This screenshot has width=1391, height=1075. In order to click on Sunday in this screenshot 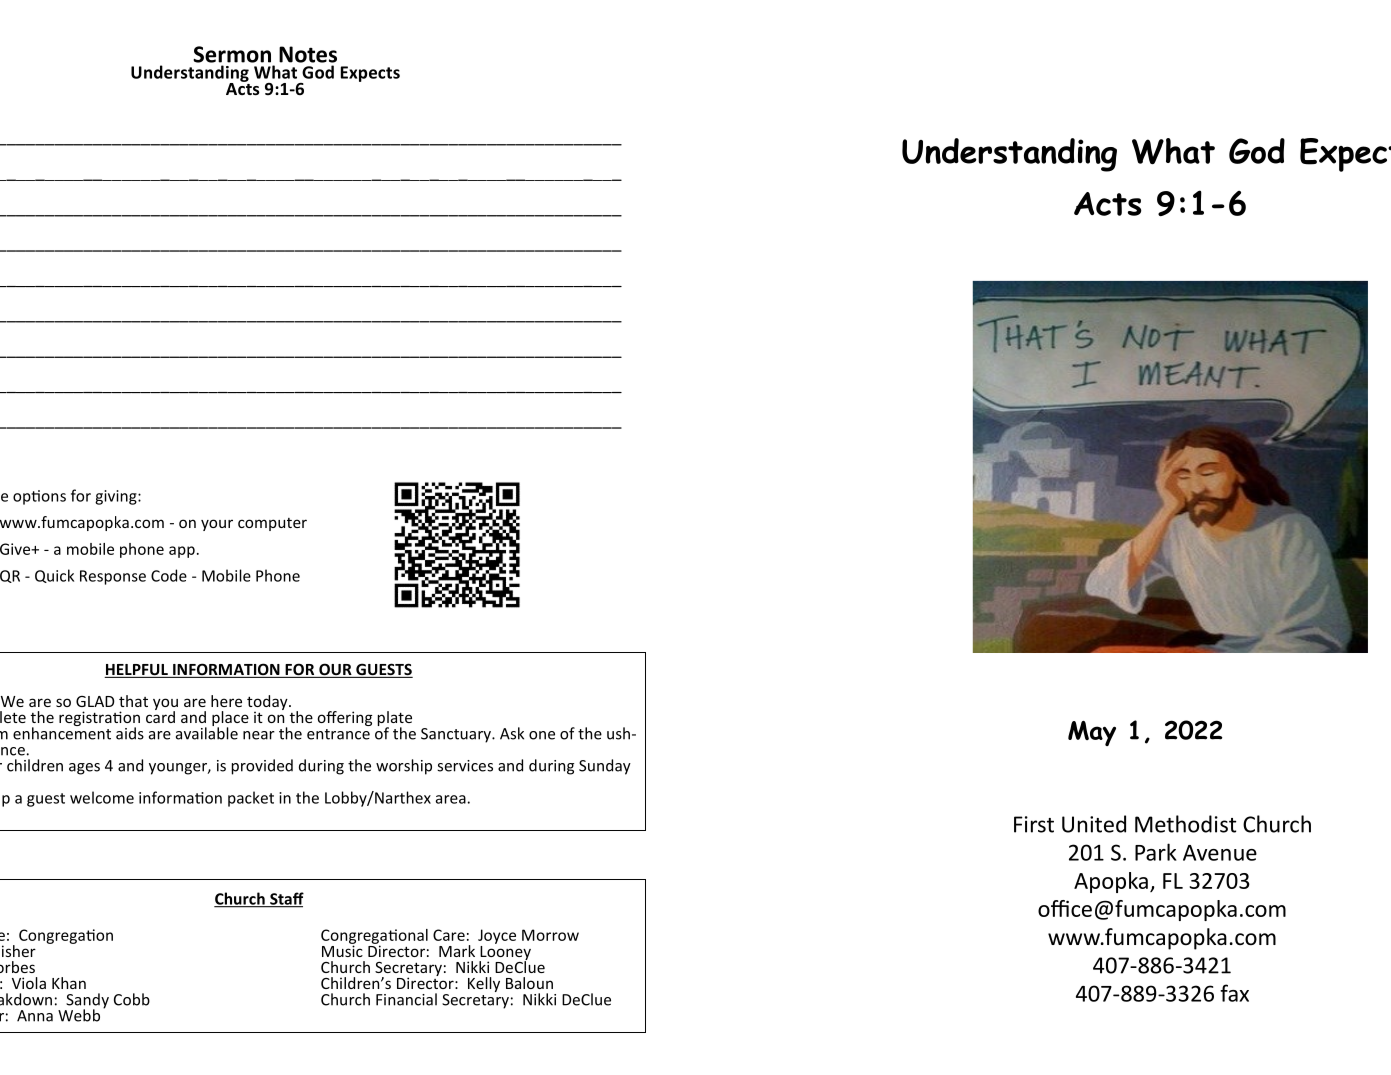, I will do `click(605, 767)`.
